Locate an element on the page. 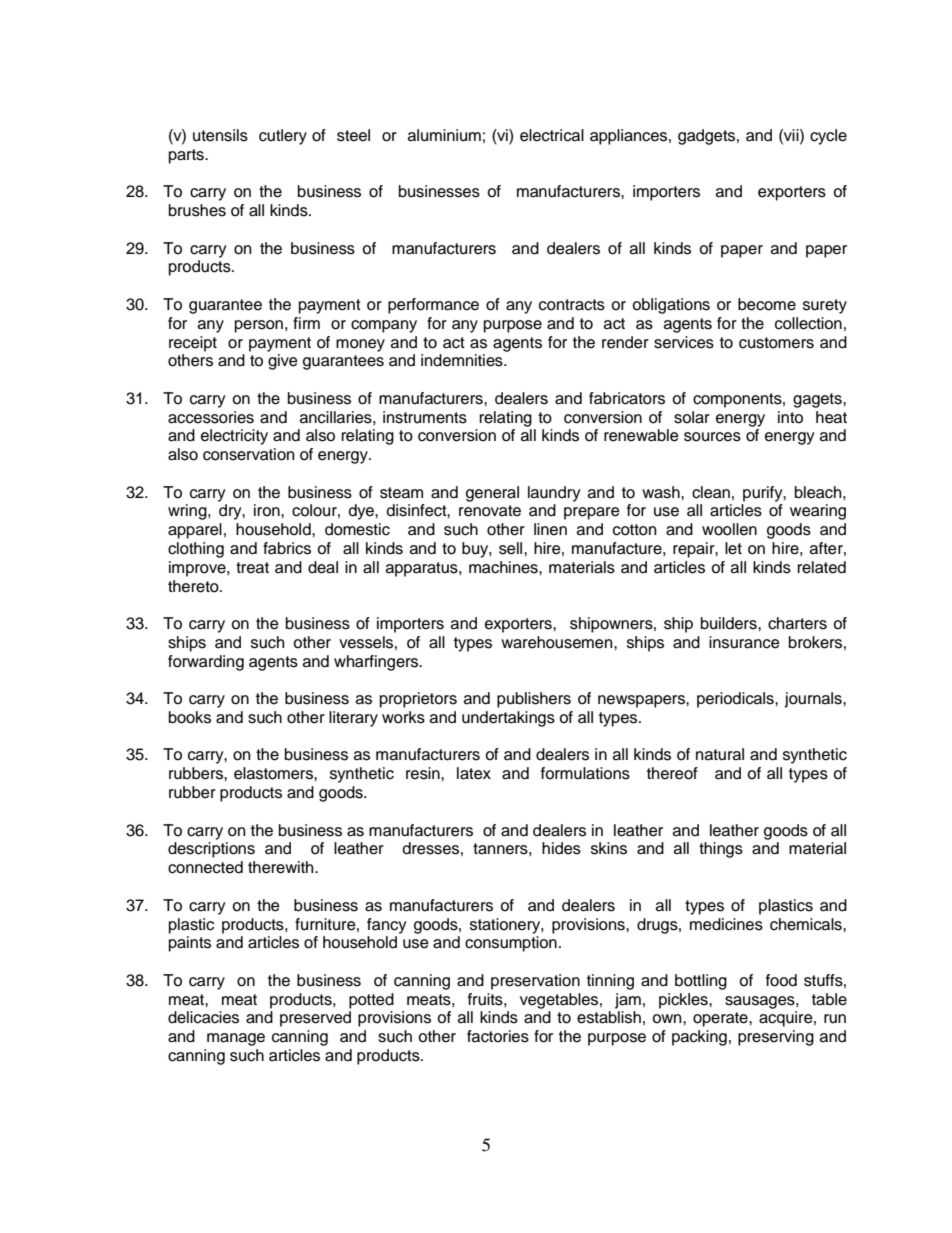 Image resolution: width=952 pixels, height=1233 pixels. cutlery is located at coordinates (283, 137).
